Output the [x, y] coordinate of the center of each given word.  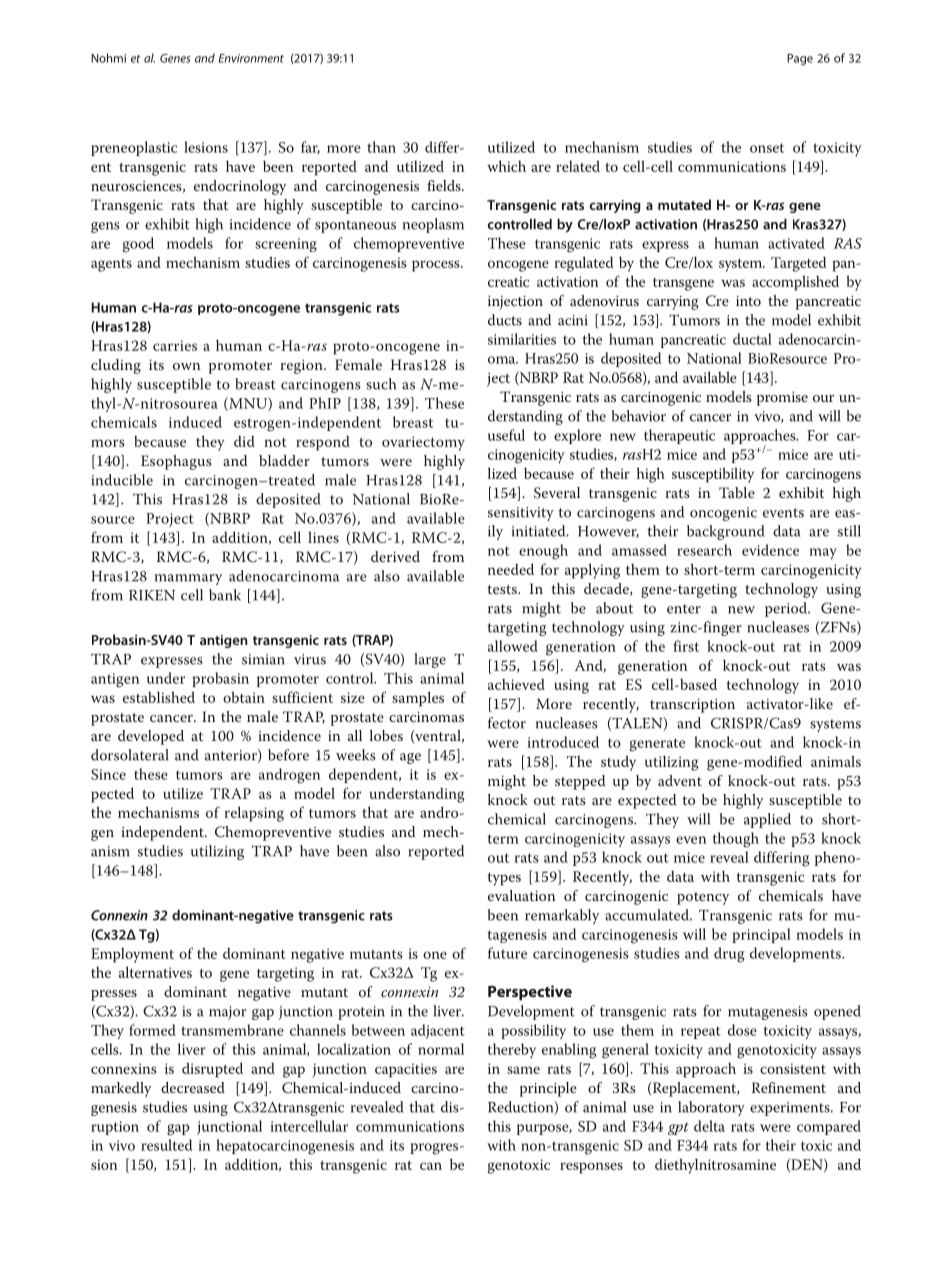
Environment [251, 58]
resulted [166, 1145]
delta [709, 1126]
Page [800, 59]
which [506, 166]
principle [548, 1089]
